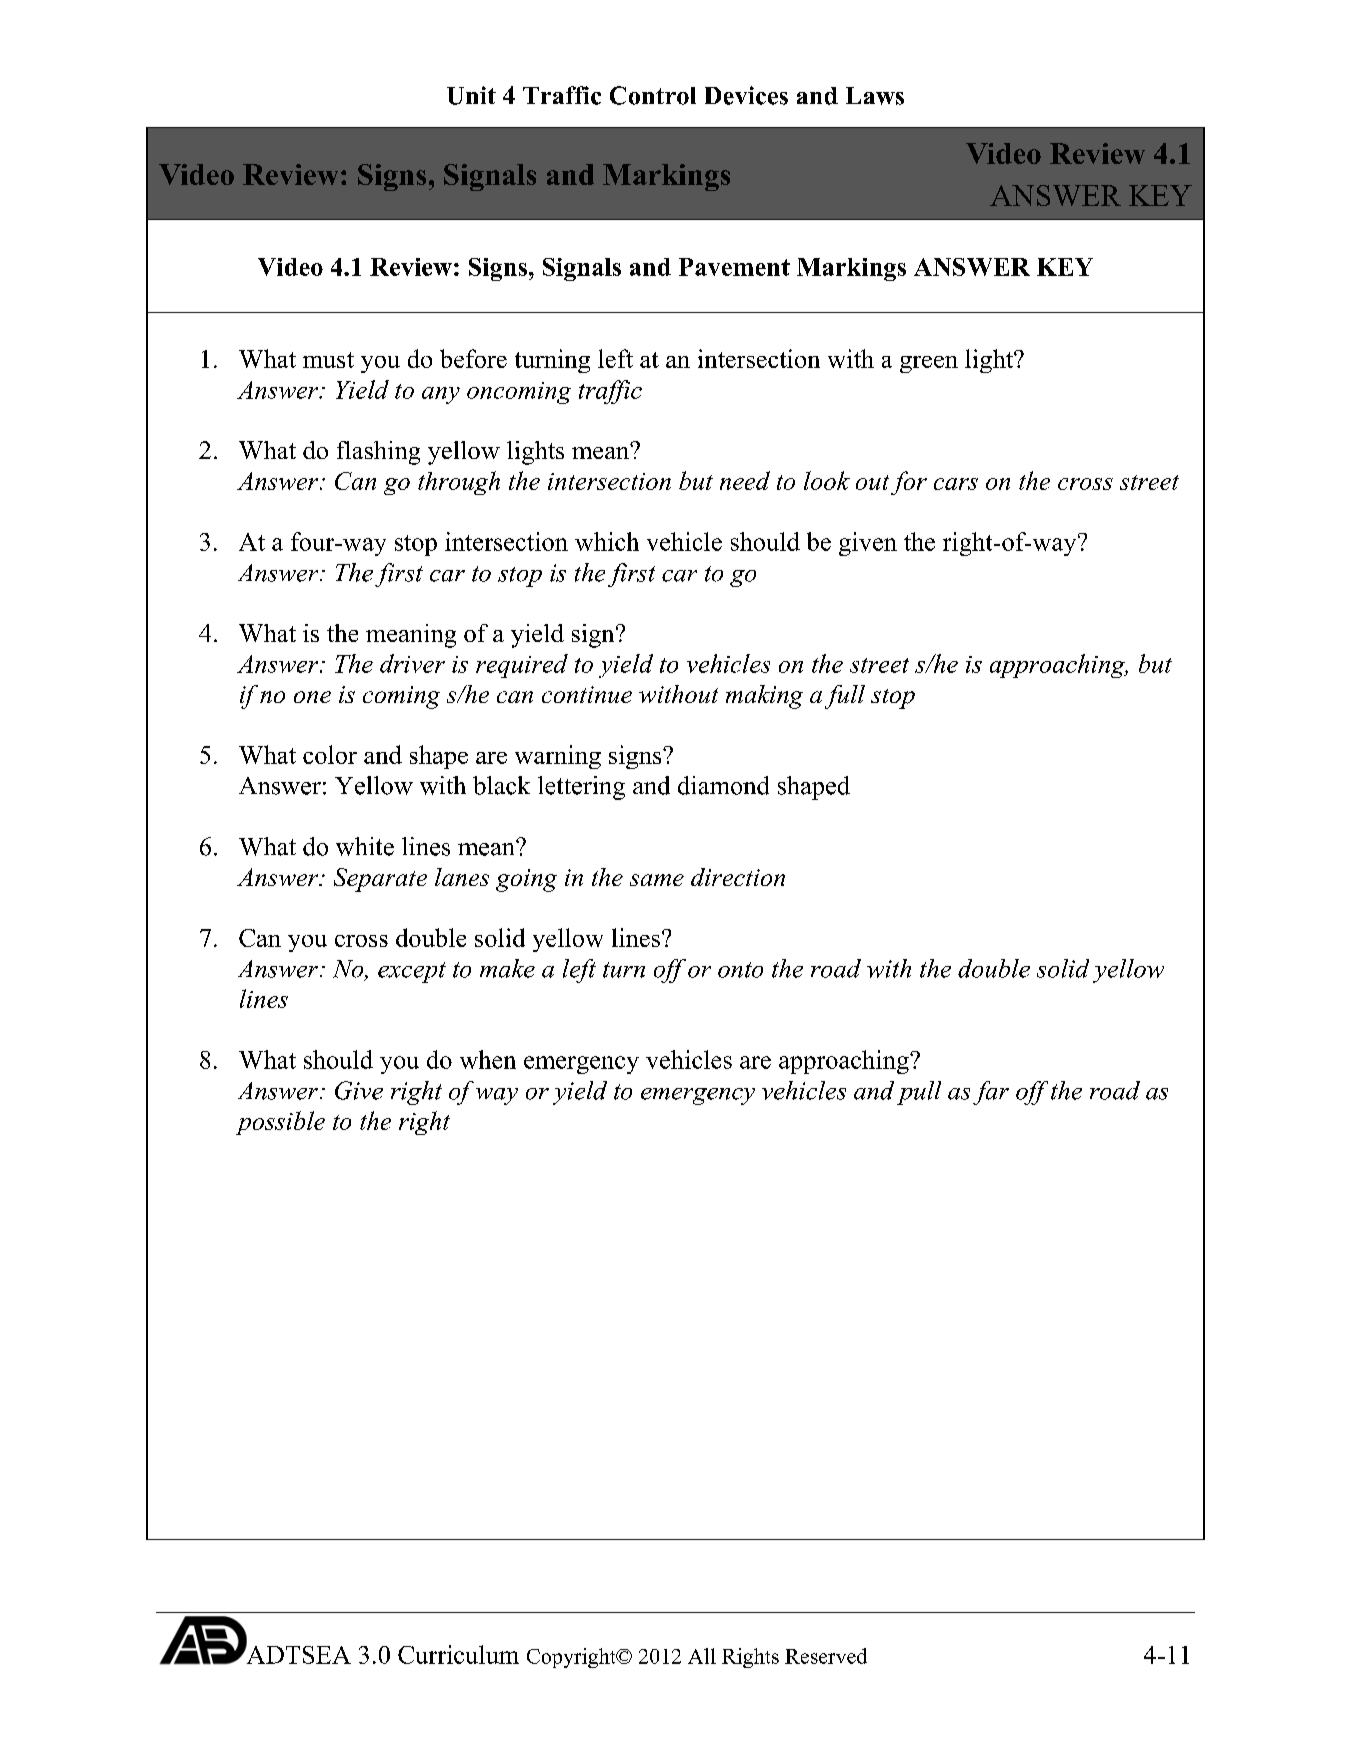 Image resolution: width=1351 pixels, height=1749 pixels. What do you see at coordinates (280, 1123) in the screenshot?
I see `possible` at bounding box center [280, 1123].
